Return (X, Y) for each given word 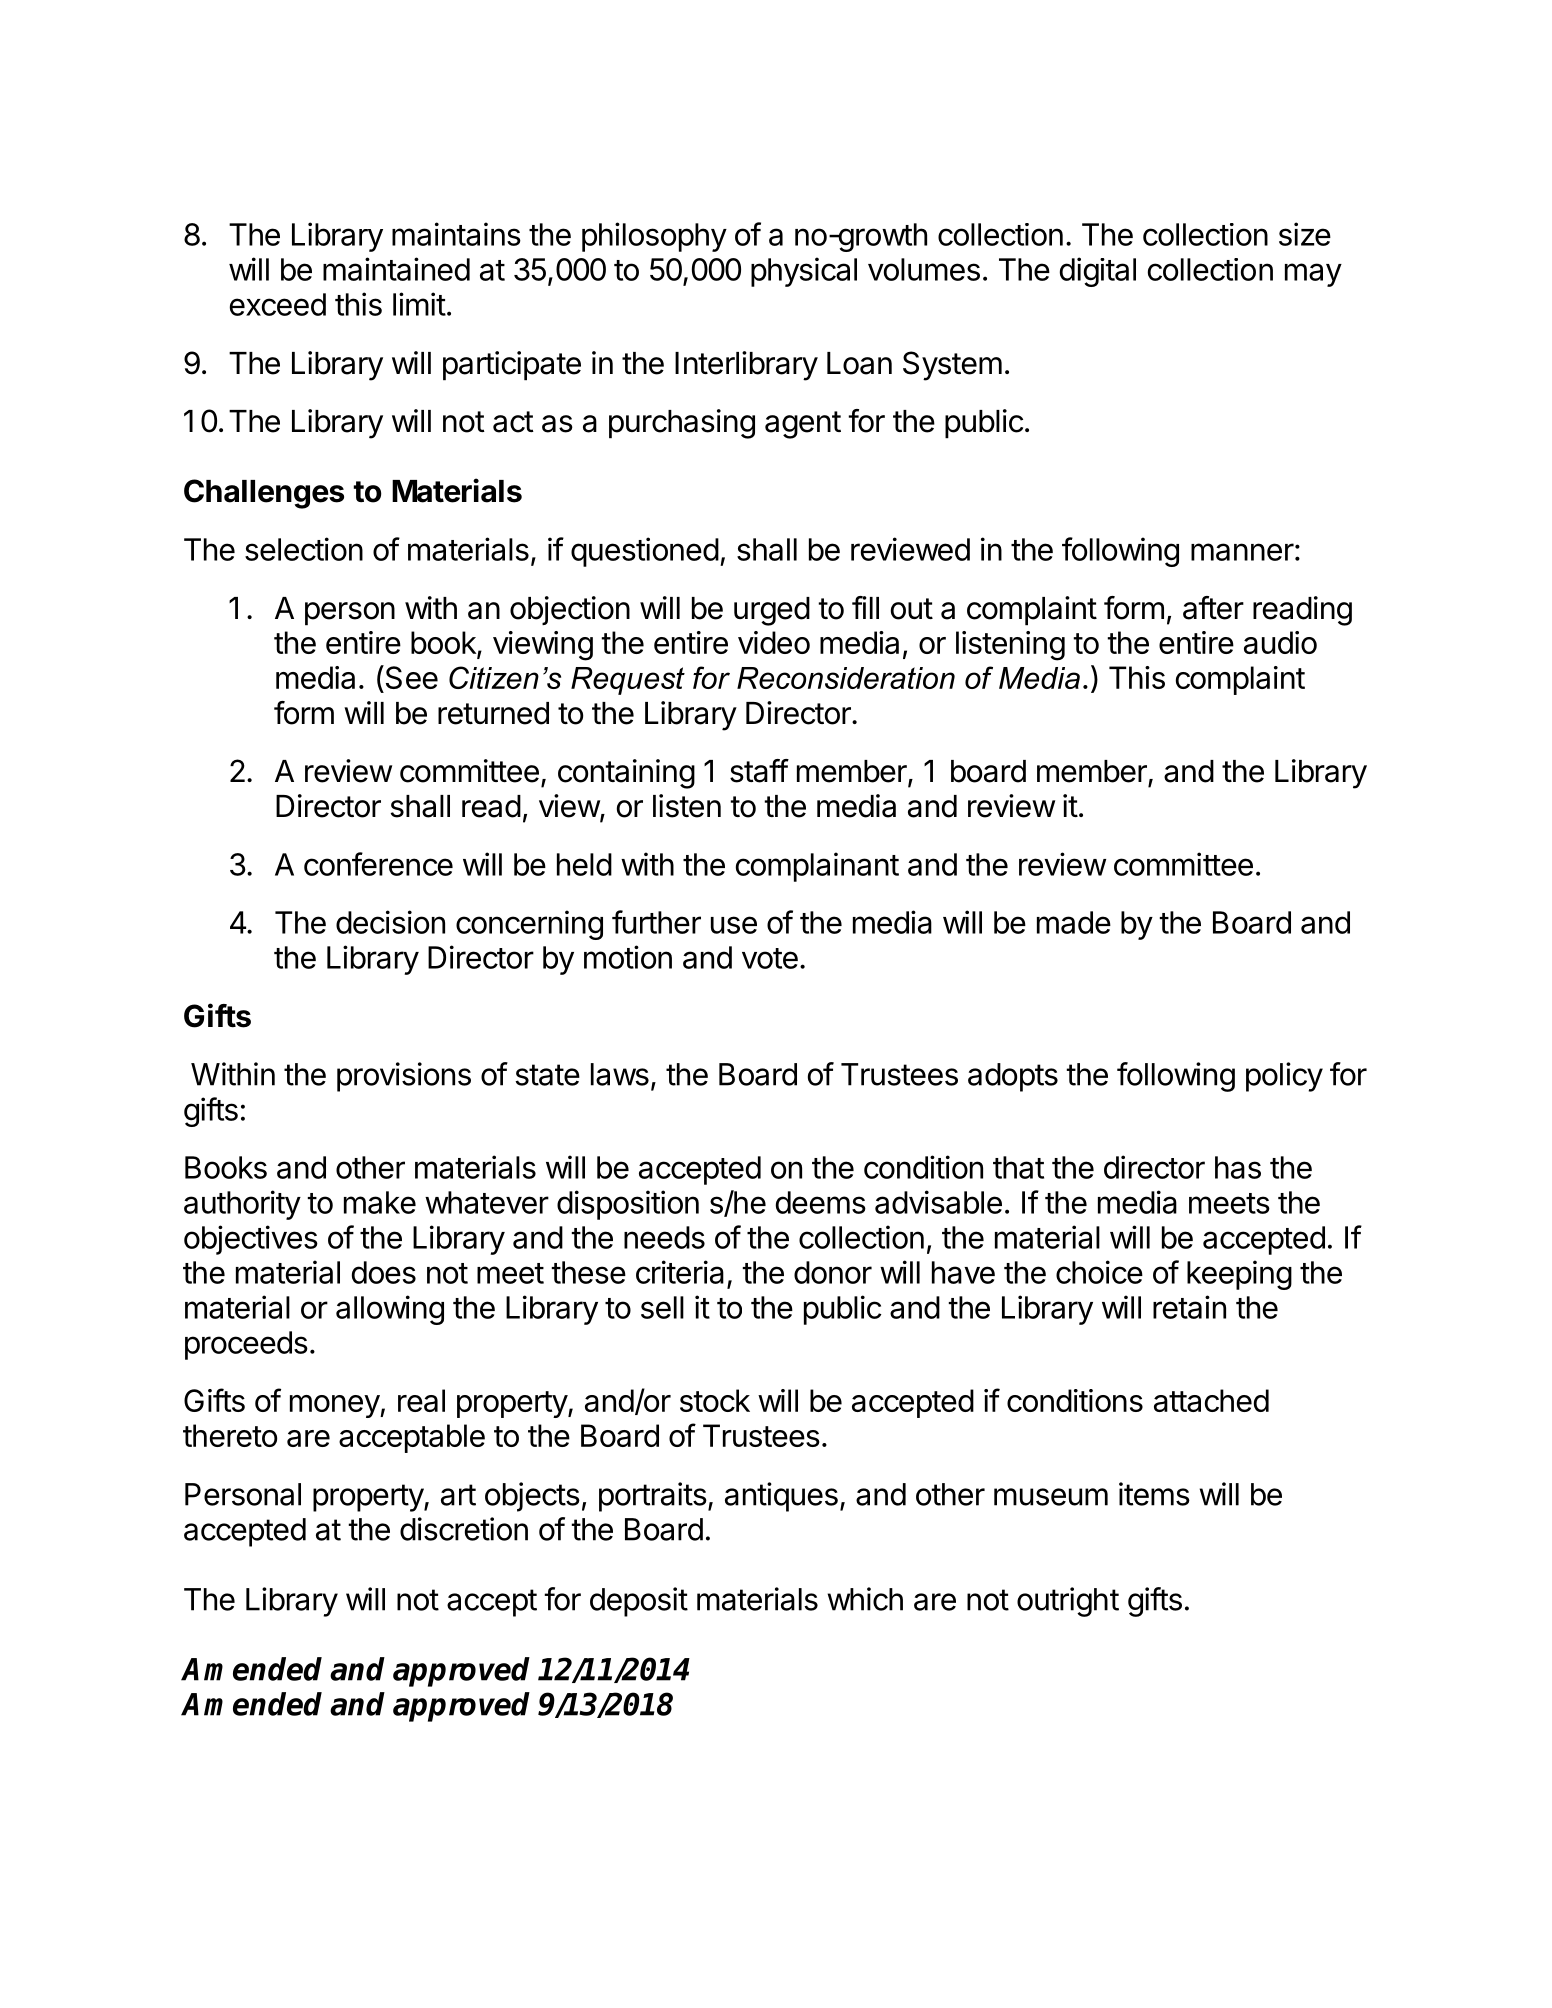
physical (804, 272)
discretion (464, 1529)
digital (1098, 272)
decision (390, 922)
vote (770, 958)
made (1074, 922)
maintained (396, 269)
